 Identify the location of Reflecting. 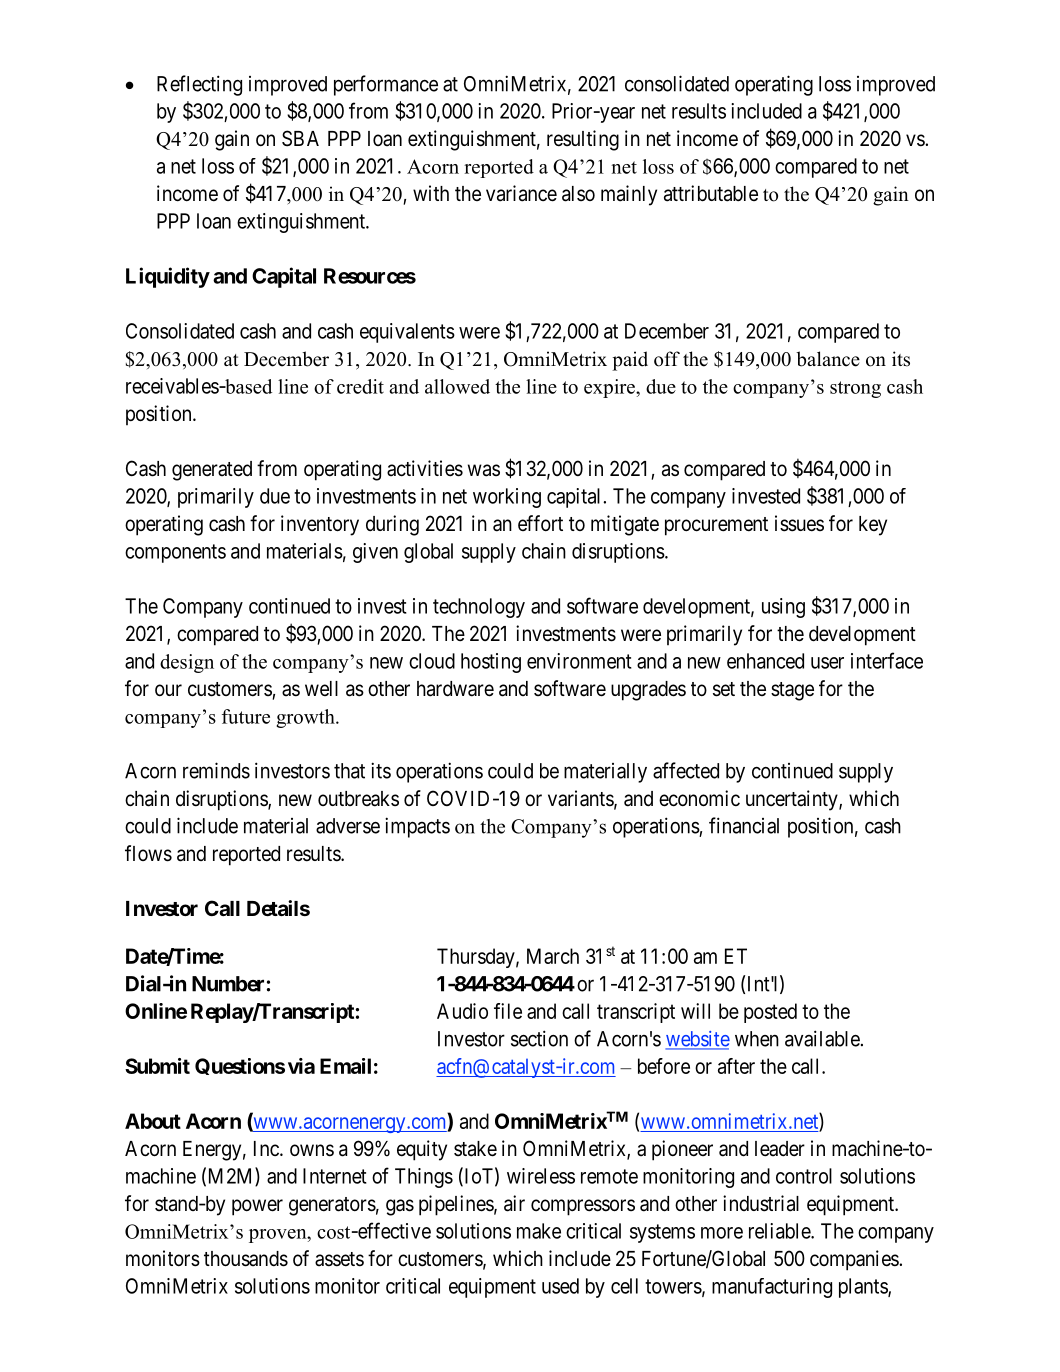
(199, 85).
